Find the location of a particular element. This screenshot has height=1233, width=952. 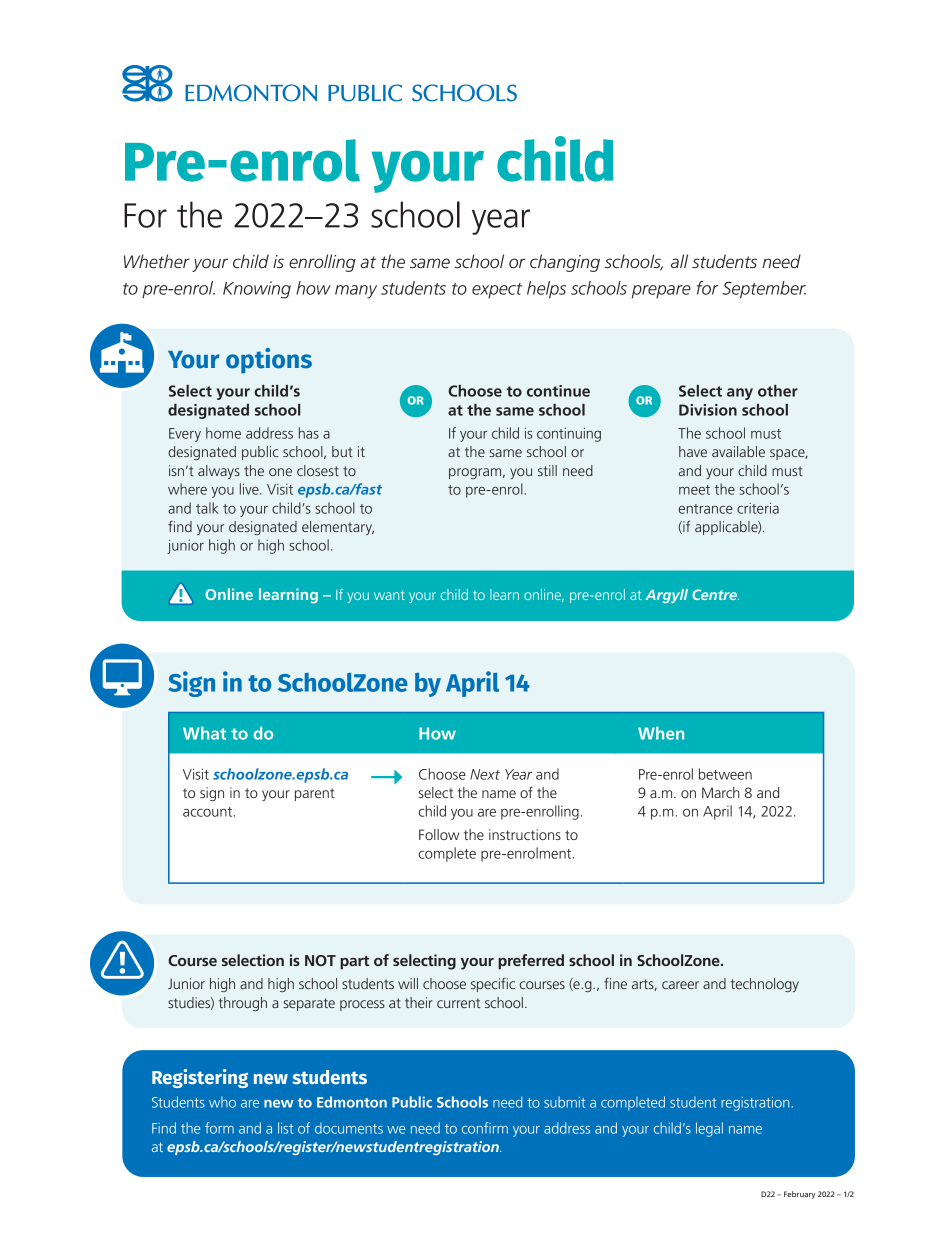

form is located at coordinates (219, 1128).
